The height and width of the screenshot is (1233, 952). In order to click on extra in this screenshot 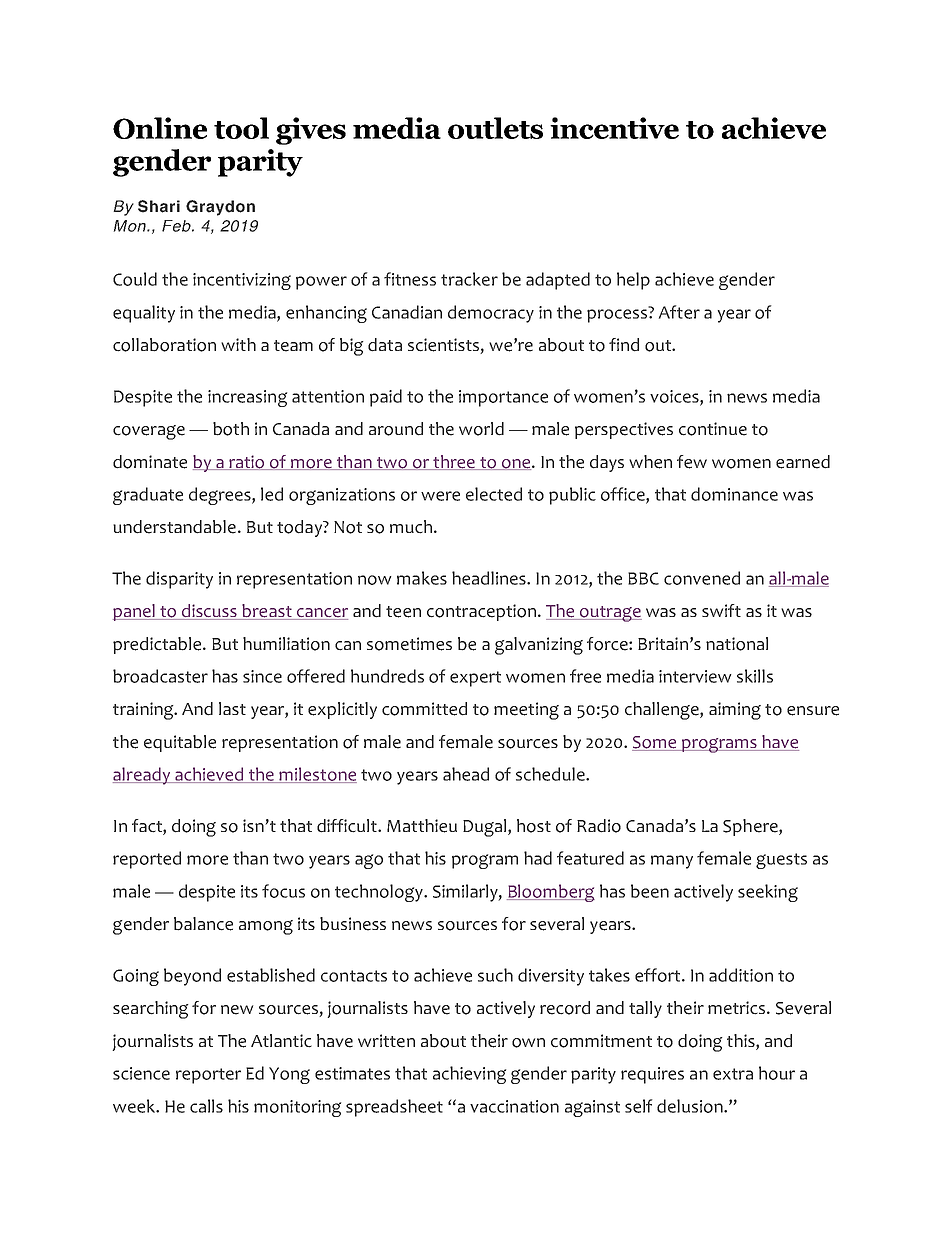, I will do `click(733, 1074)`.
